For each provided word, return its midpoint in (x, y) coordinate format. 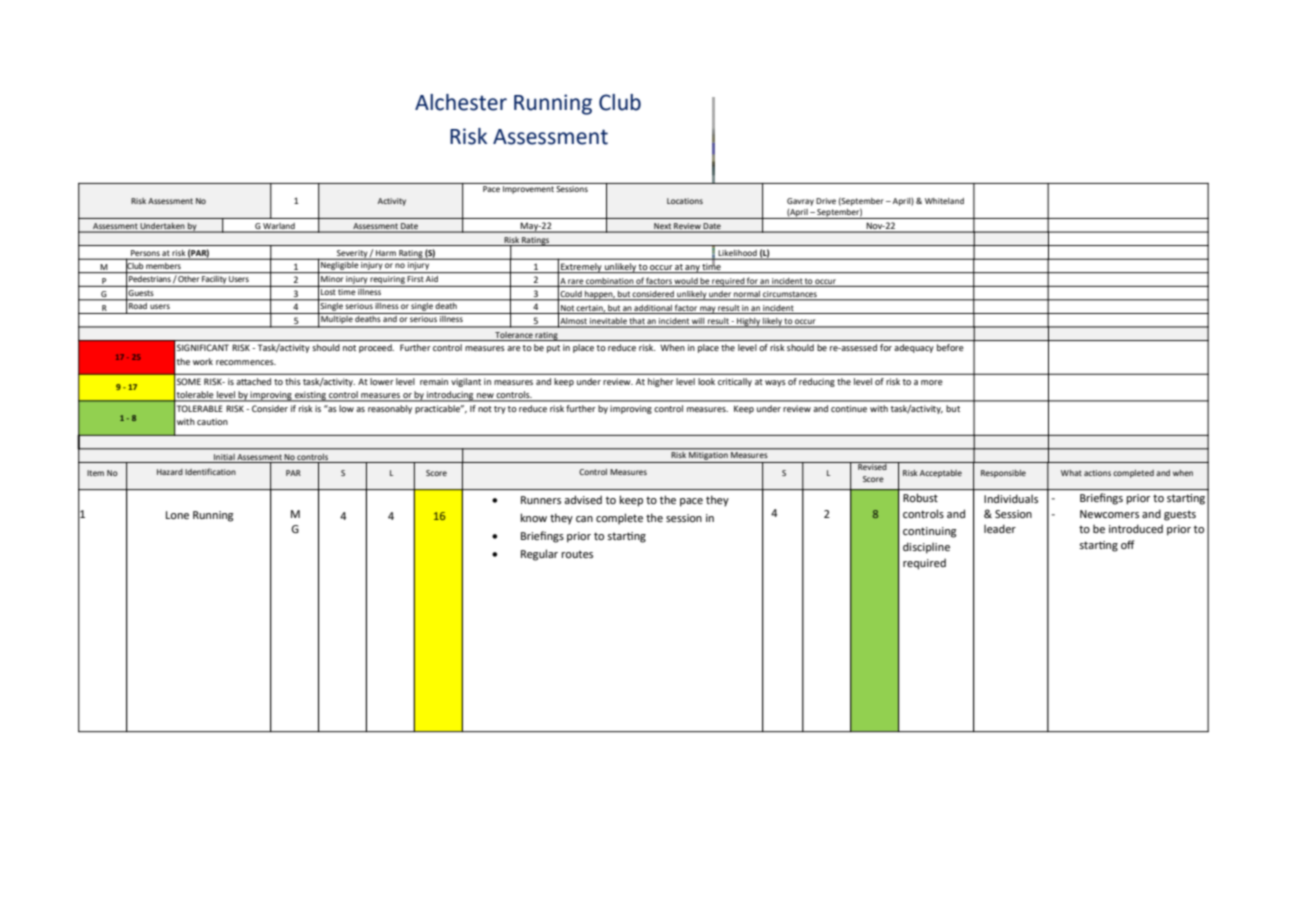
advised (583, 499)
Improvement (528, 190)
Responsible (1003, 474)
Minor (332, 279)
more (932, 382)
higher (661, 382)
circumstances (790, 295)
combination (610, 281)
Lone (177, 515)
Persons (145, 254)
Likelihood (737, 254)
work (203, 361)
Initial (224, 457)
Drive (826, 201)
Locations (685, 201)
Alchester (461, 102)
